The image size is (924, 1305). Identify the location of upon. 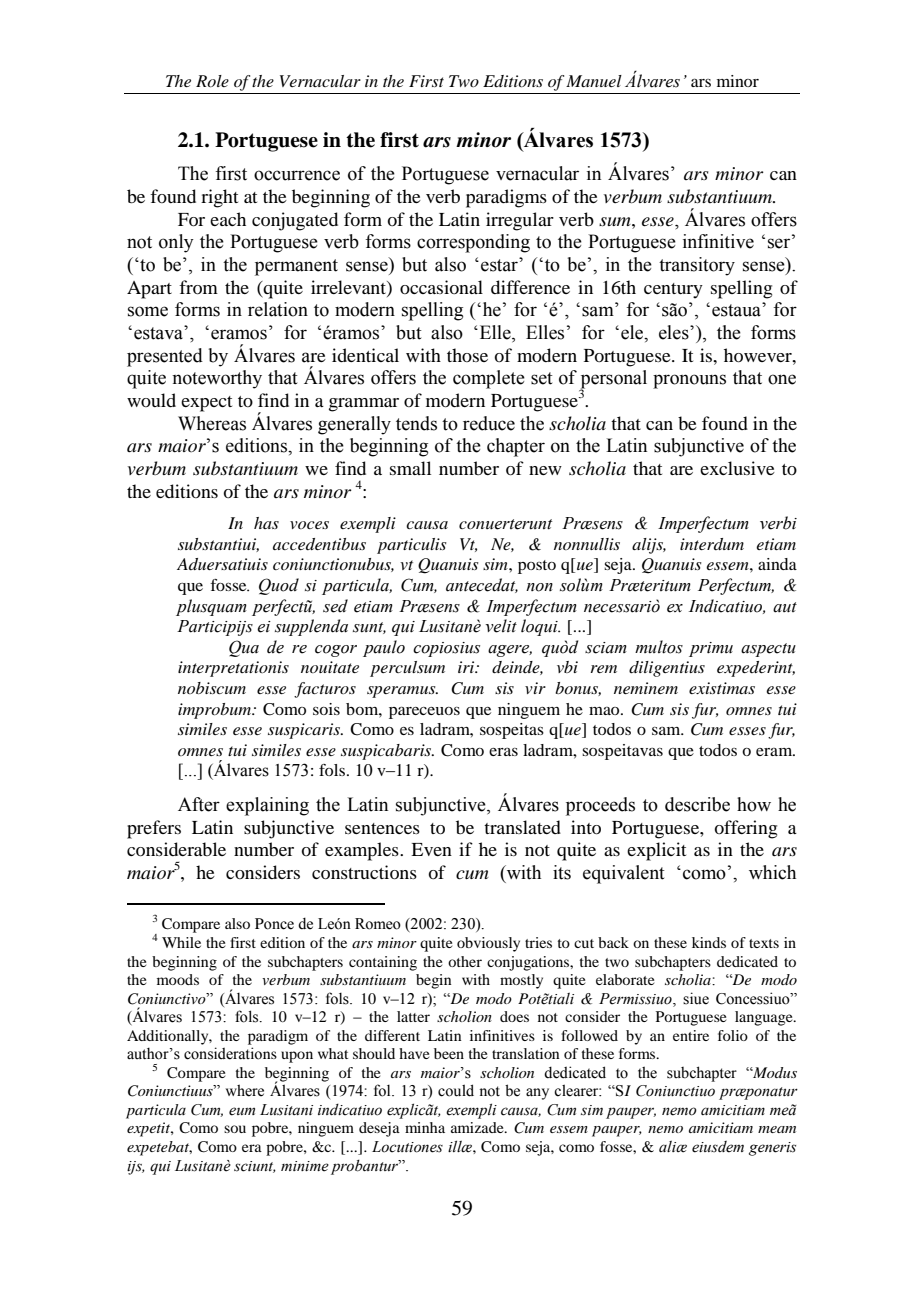
(297, 1057).
